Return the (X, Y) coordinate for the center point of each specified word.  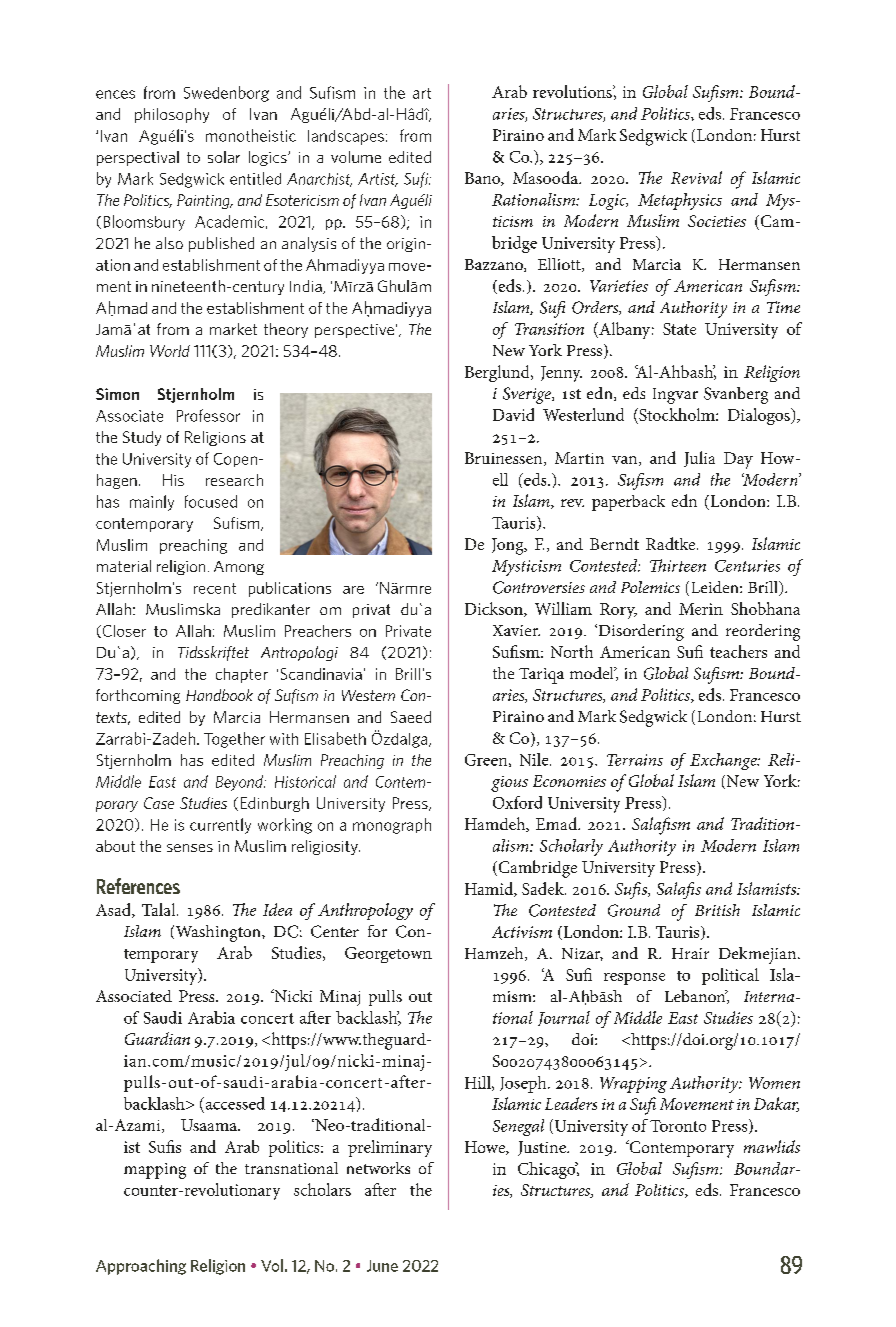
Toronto (678, 1126)
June (382, 1266)
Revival (696, 177)
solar (224, 157)
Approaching (141, 1267)
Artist (378, 180)
